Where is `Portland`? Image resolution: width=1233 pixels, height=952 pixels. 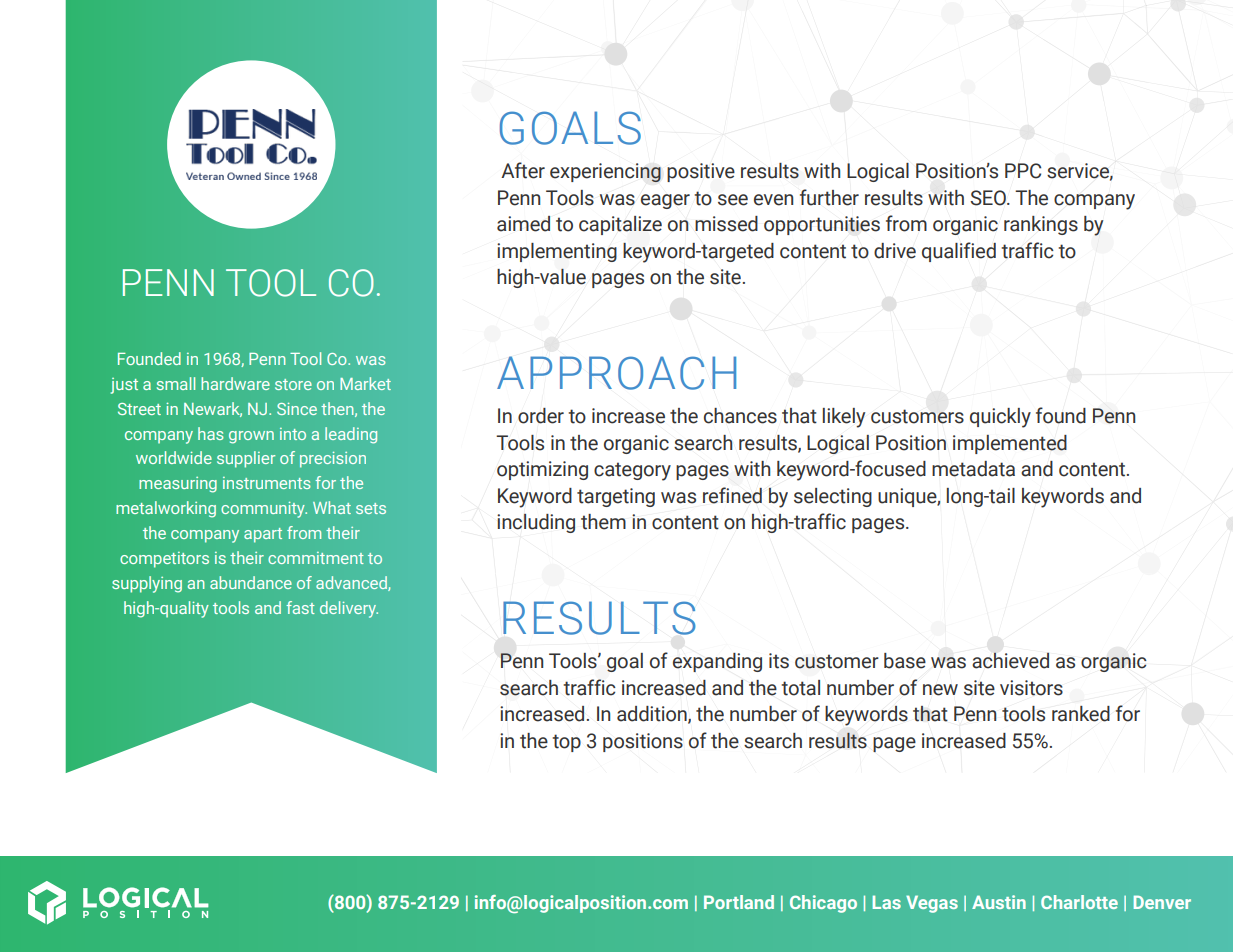
Portland is located at coordinates (739, 902).
